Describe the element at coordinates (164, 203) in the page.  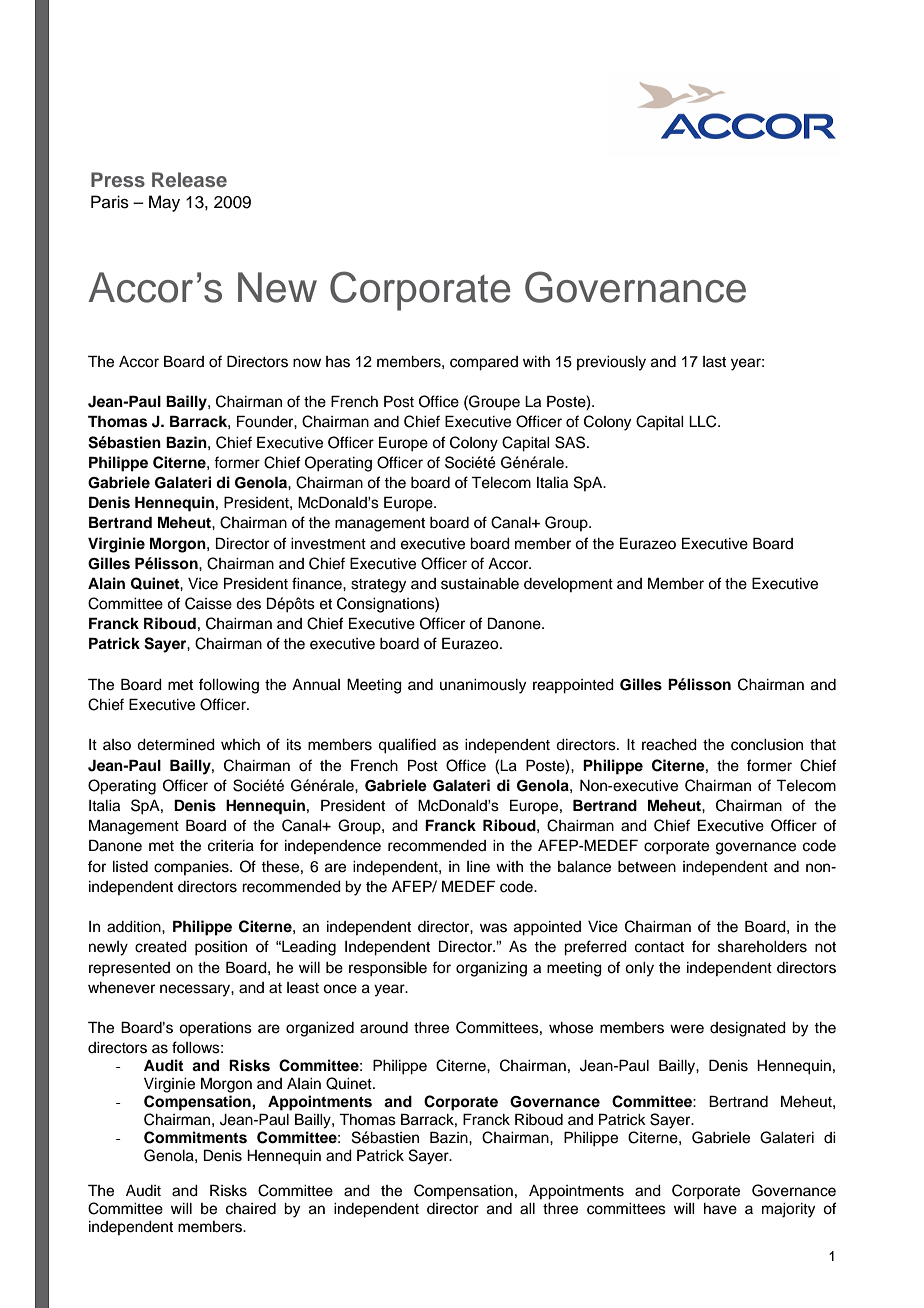
I see `May` at that location.
